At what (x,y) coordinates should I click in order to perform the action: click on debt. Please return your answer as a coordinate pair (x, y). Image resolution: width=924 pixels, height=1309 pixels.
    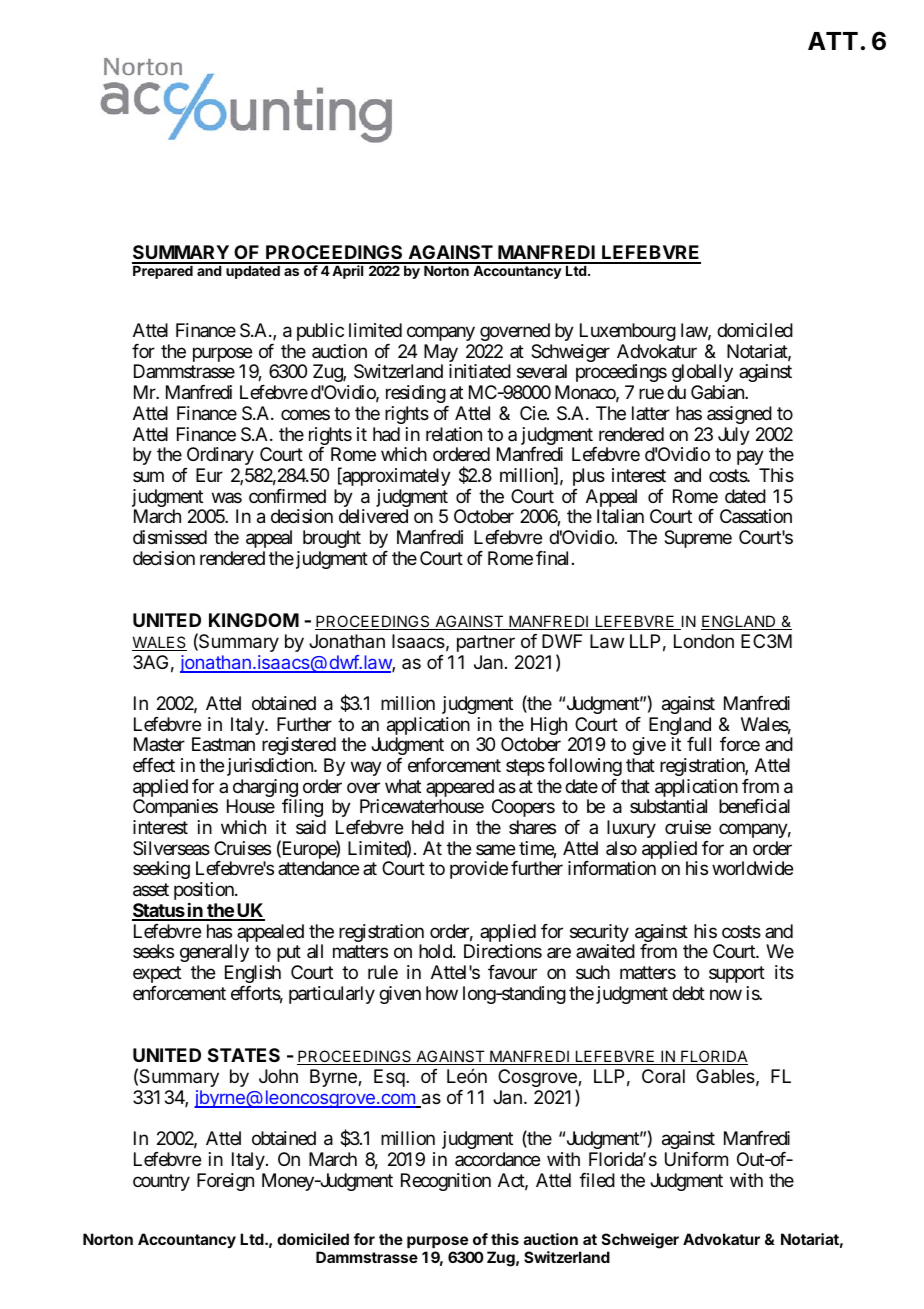
    Looking at the image, I should click on (688, 993).
